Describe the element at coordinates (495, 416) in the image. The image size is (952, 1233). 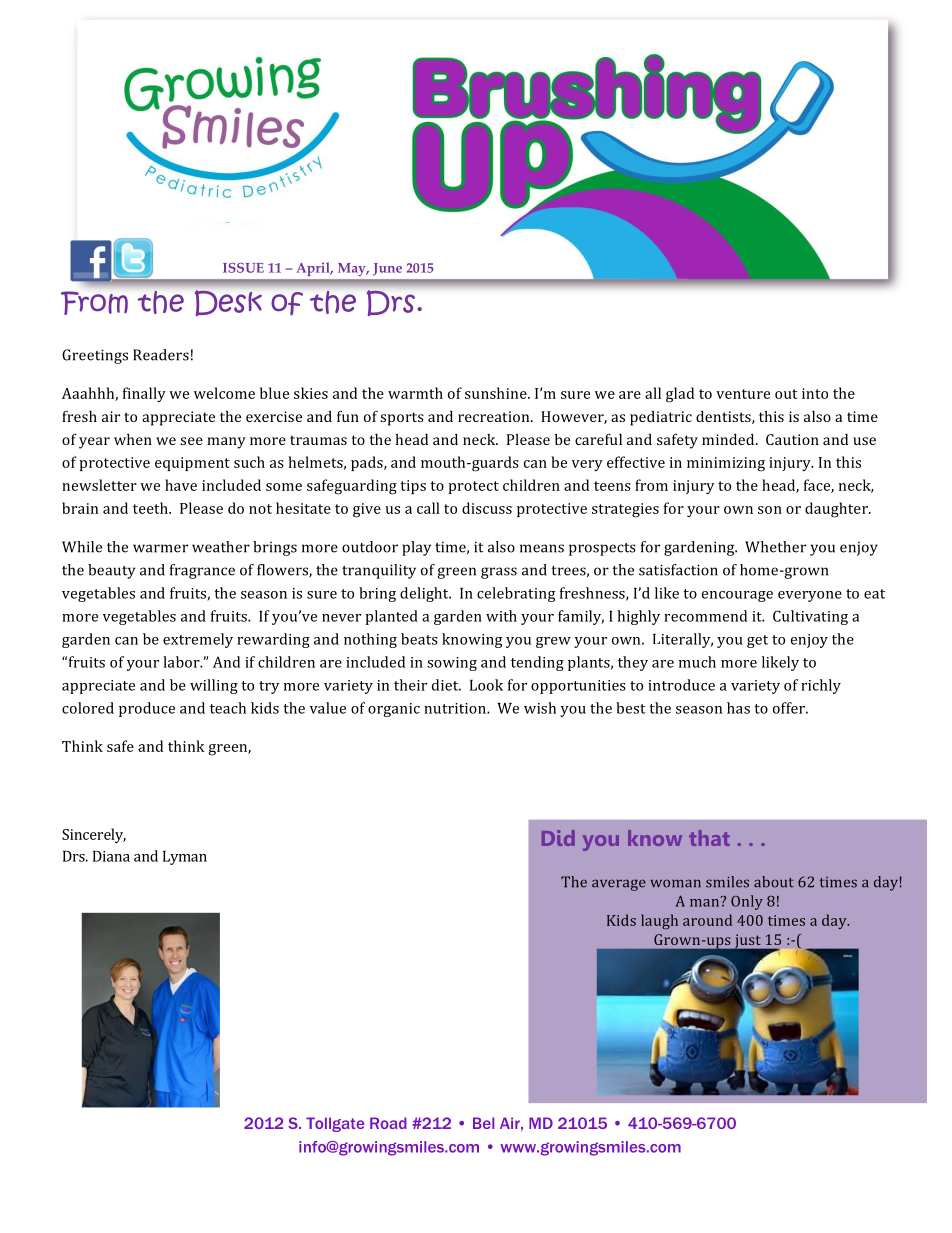
I see `recreation` at that location.
